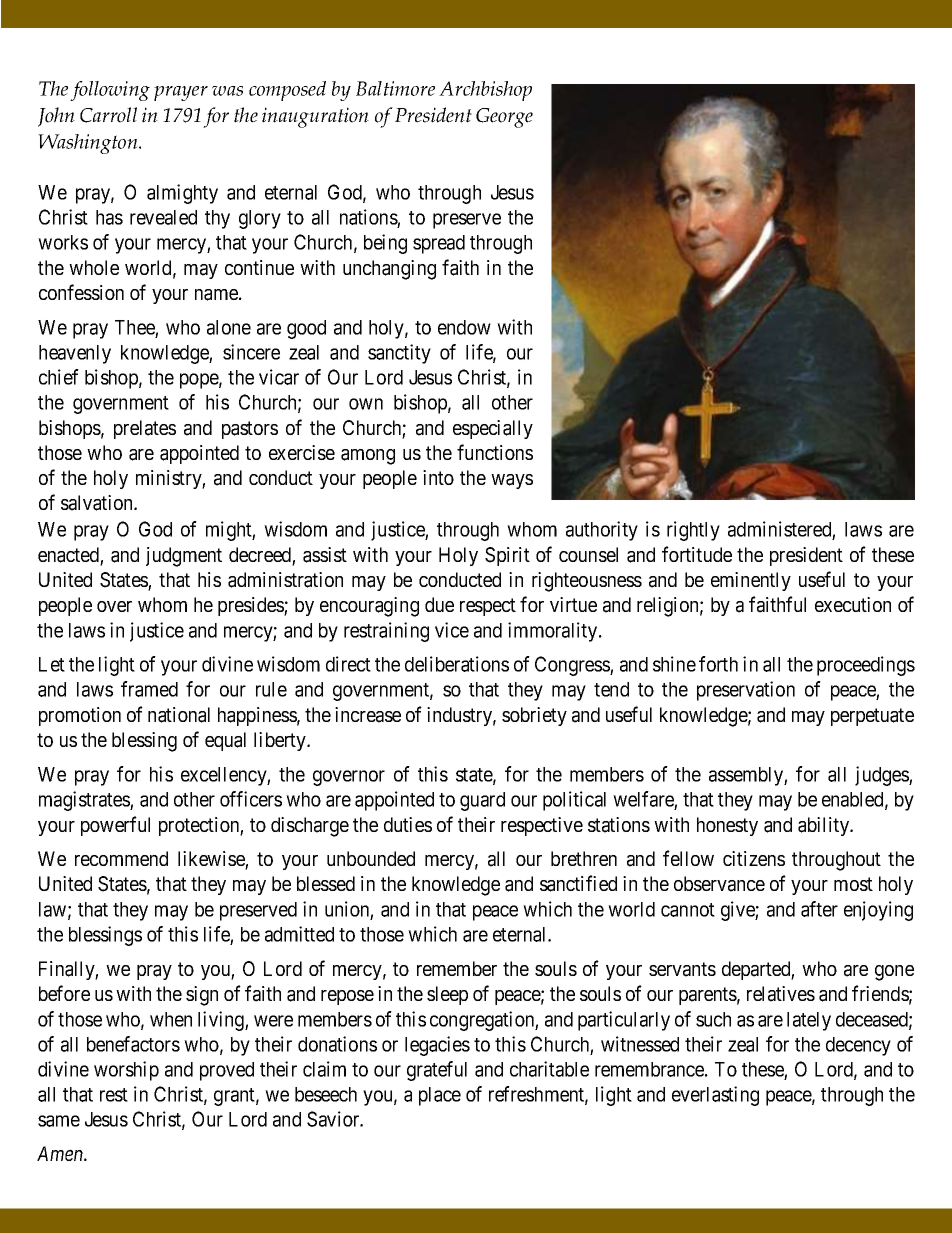 The width and height of the document is (952, 1233). I want to click on worship, so click(126, 1071).
